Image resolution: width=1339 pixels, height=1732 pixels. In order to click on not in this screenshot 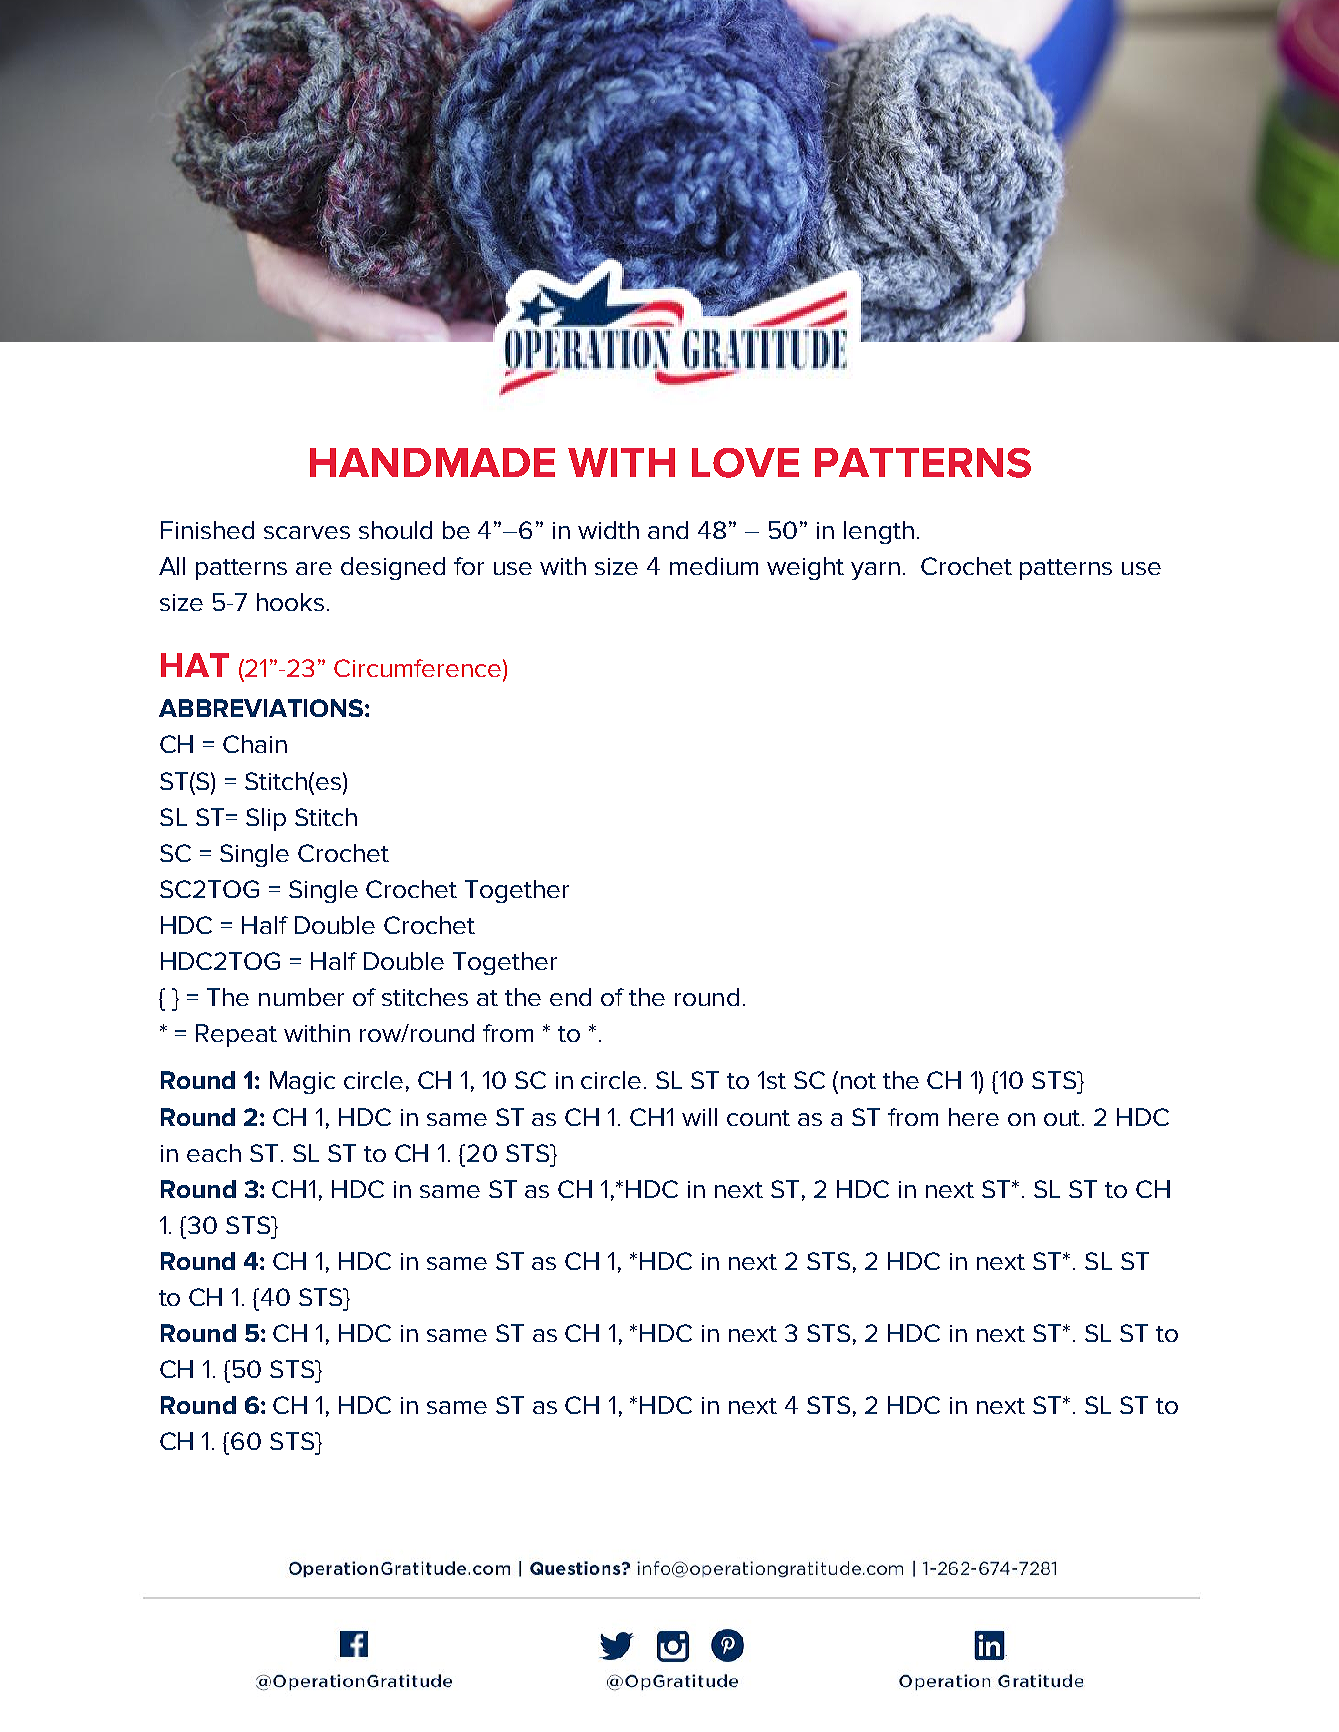, I will do `click(858, 1081)`.
